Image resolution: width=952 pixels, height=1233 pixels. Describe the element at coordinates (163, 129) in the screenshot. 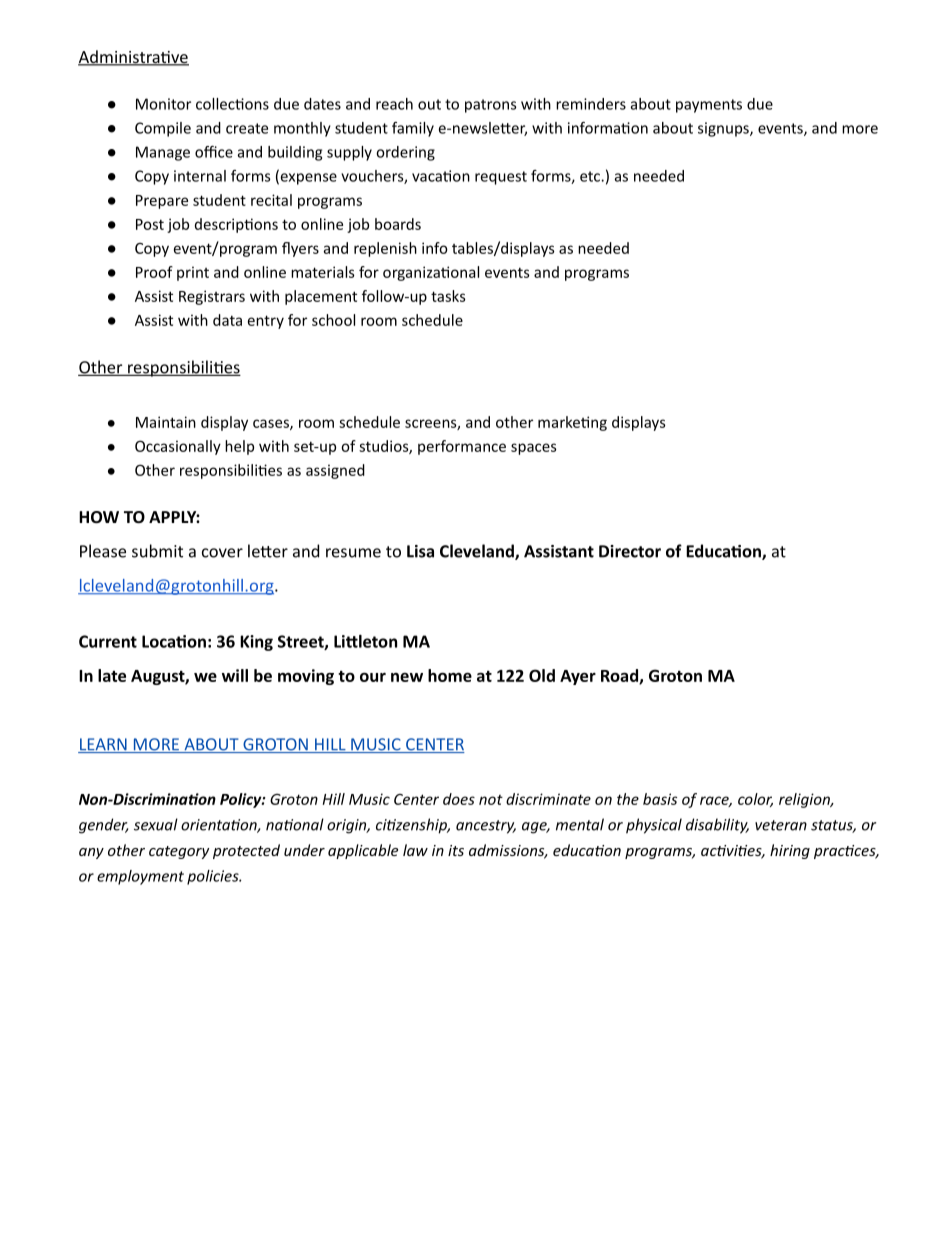

I see `Compile` at that location.
